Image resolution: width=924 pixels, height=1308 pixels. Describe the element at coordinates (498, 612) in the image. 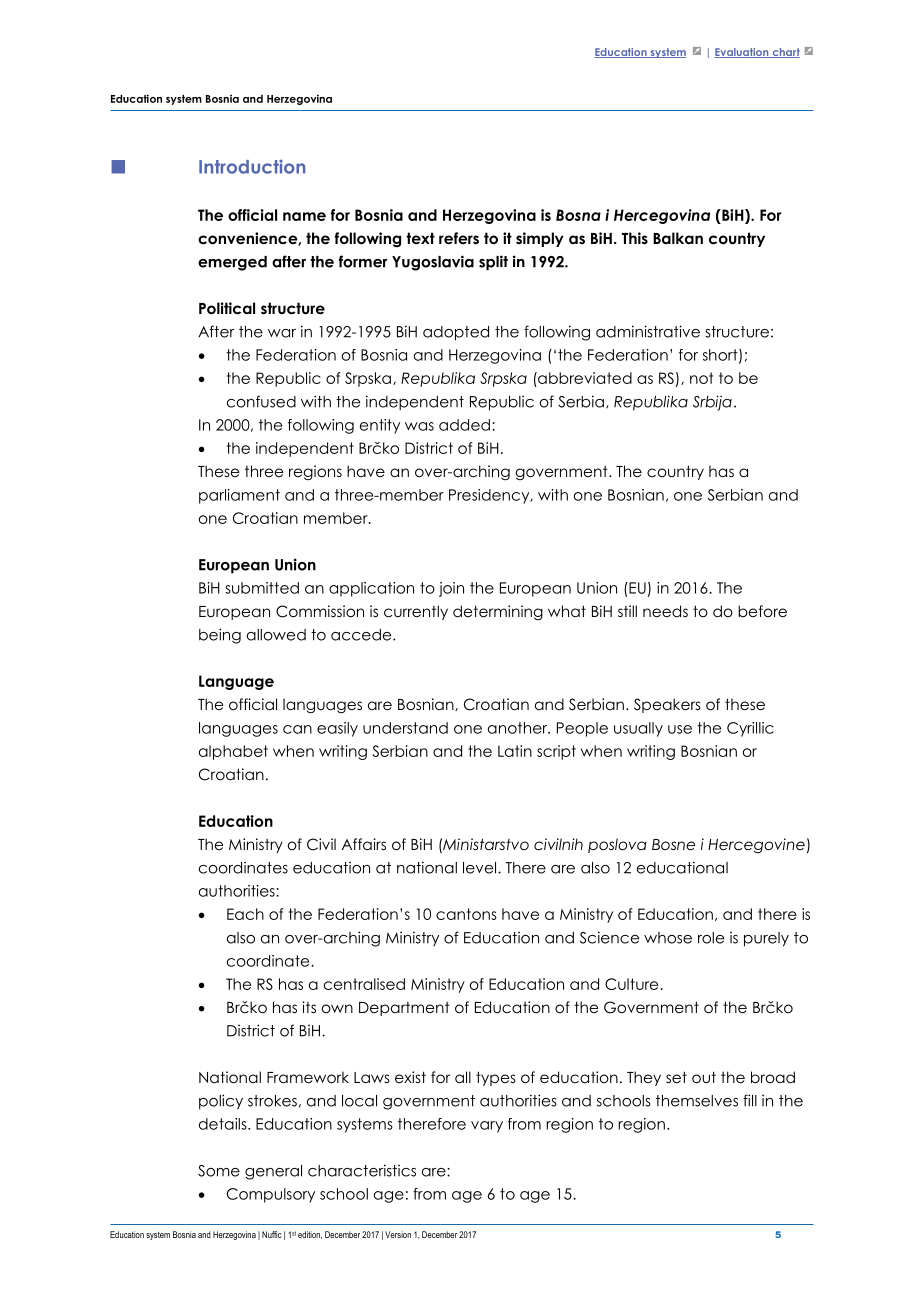

I see `determining` at that location.
